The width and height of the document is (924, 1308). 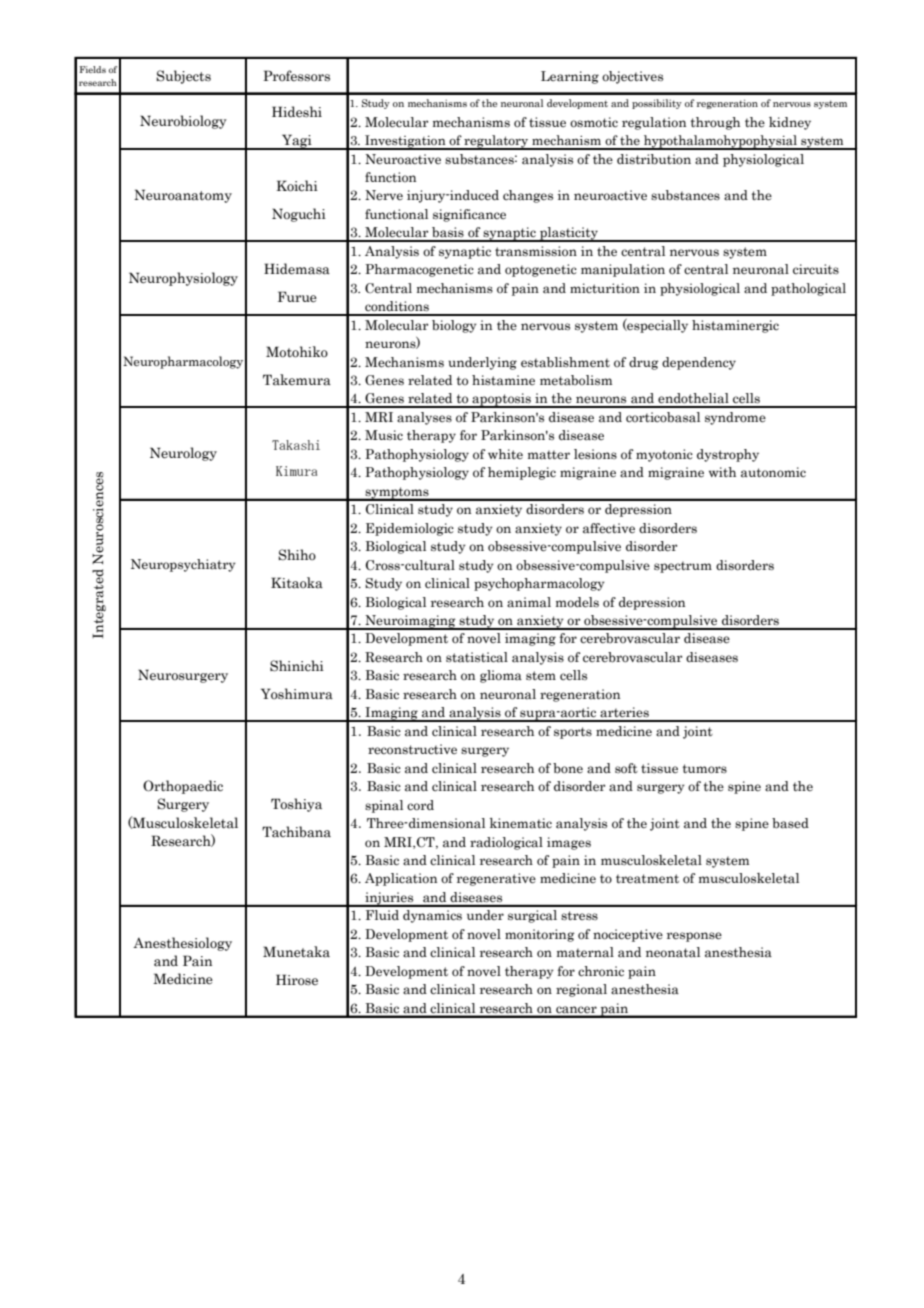 What do you see at coordinates (502, 400) in the document?
I see `apoptosis` at bounding box center [502, 400].
